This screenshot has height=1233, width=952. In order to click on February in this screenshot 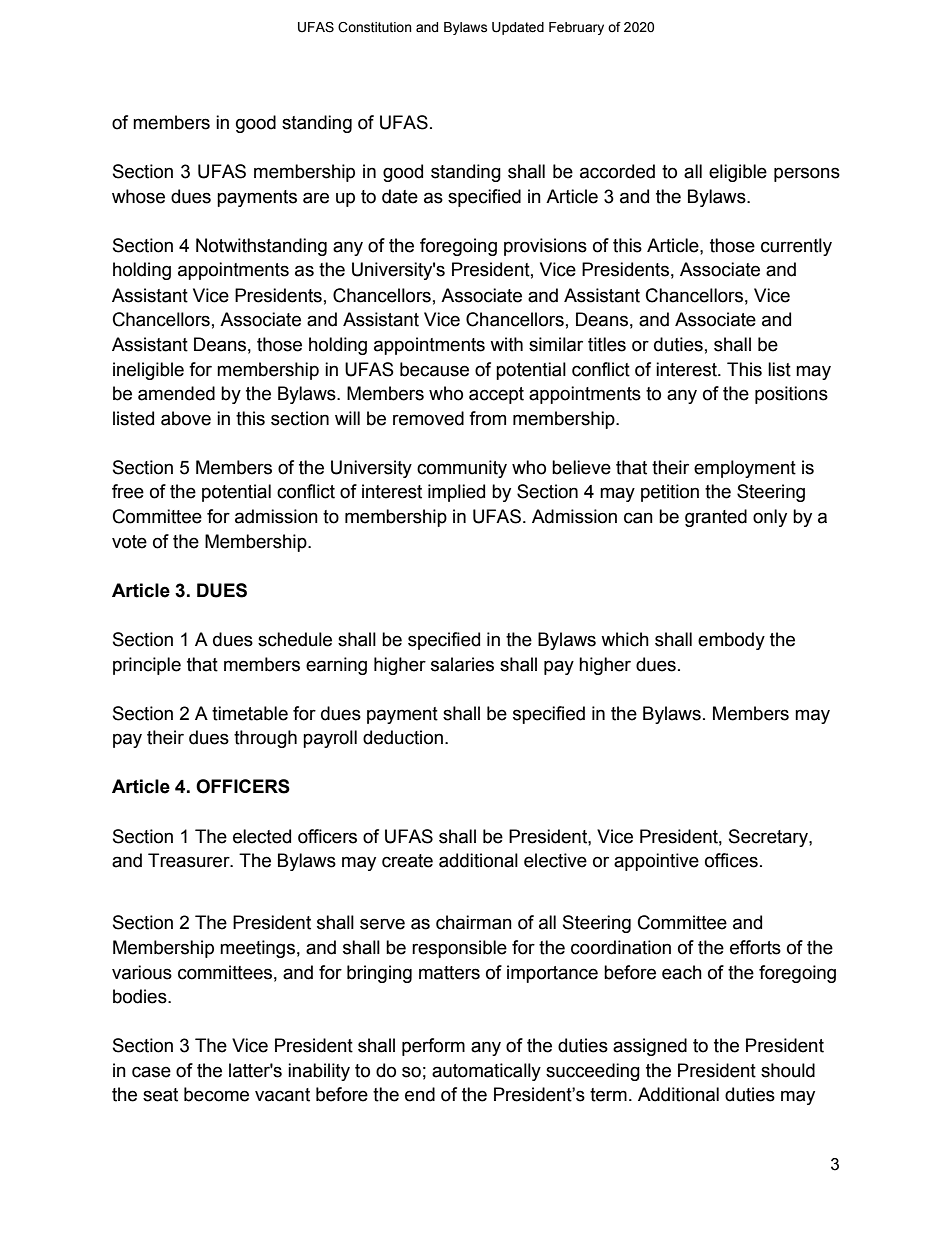, I will do `click(576, 28)`.
